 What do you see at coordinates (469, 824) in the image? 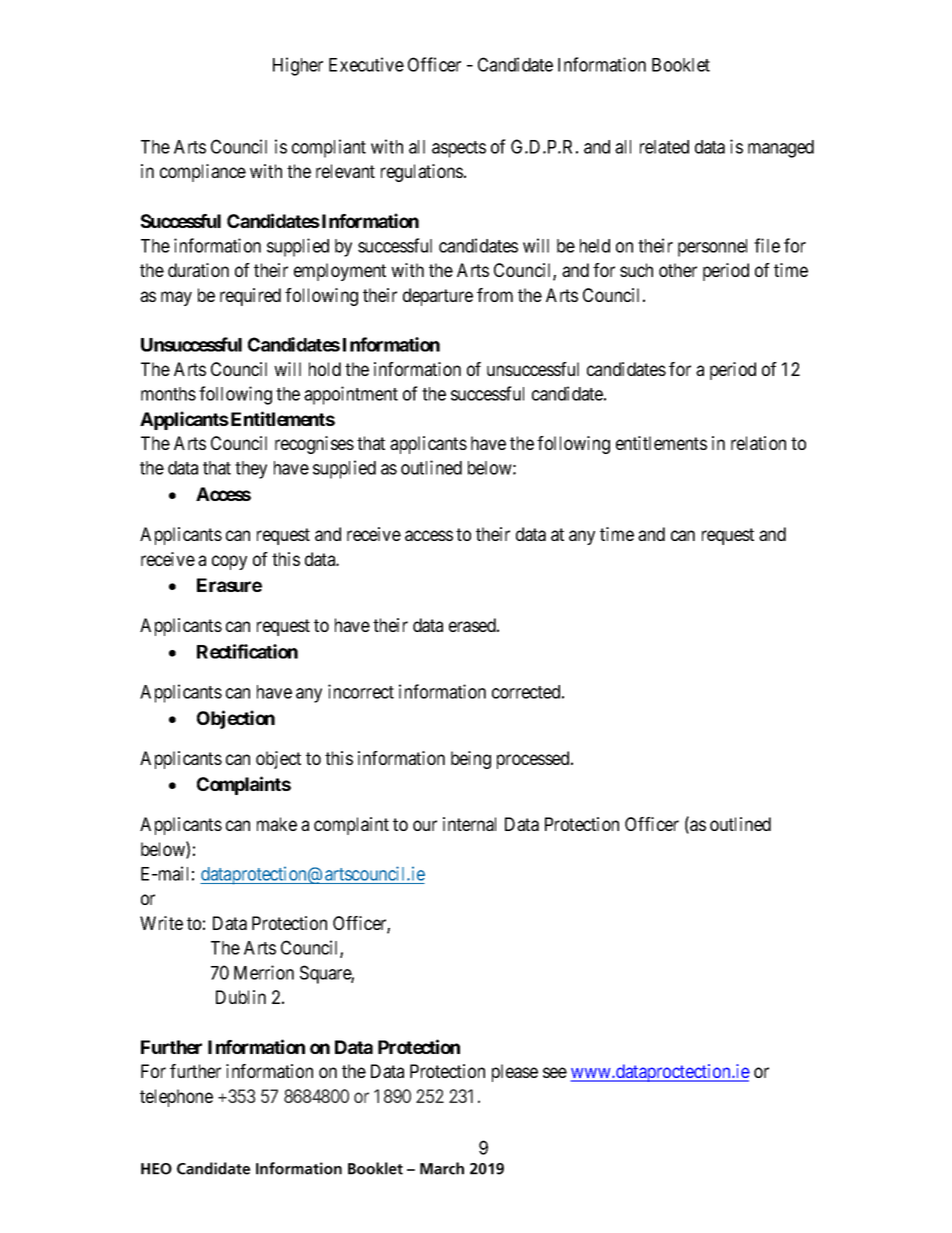
I see `internal` at bounding box center [469, 824].
